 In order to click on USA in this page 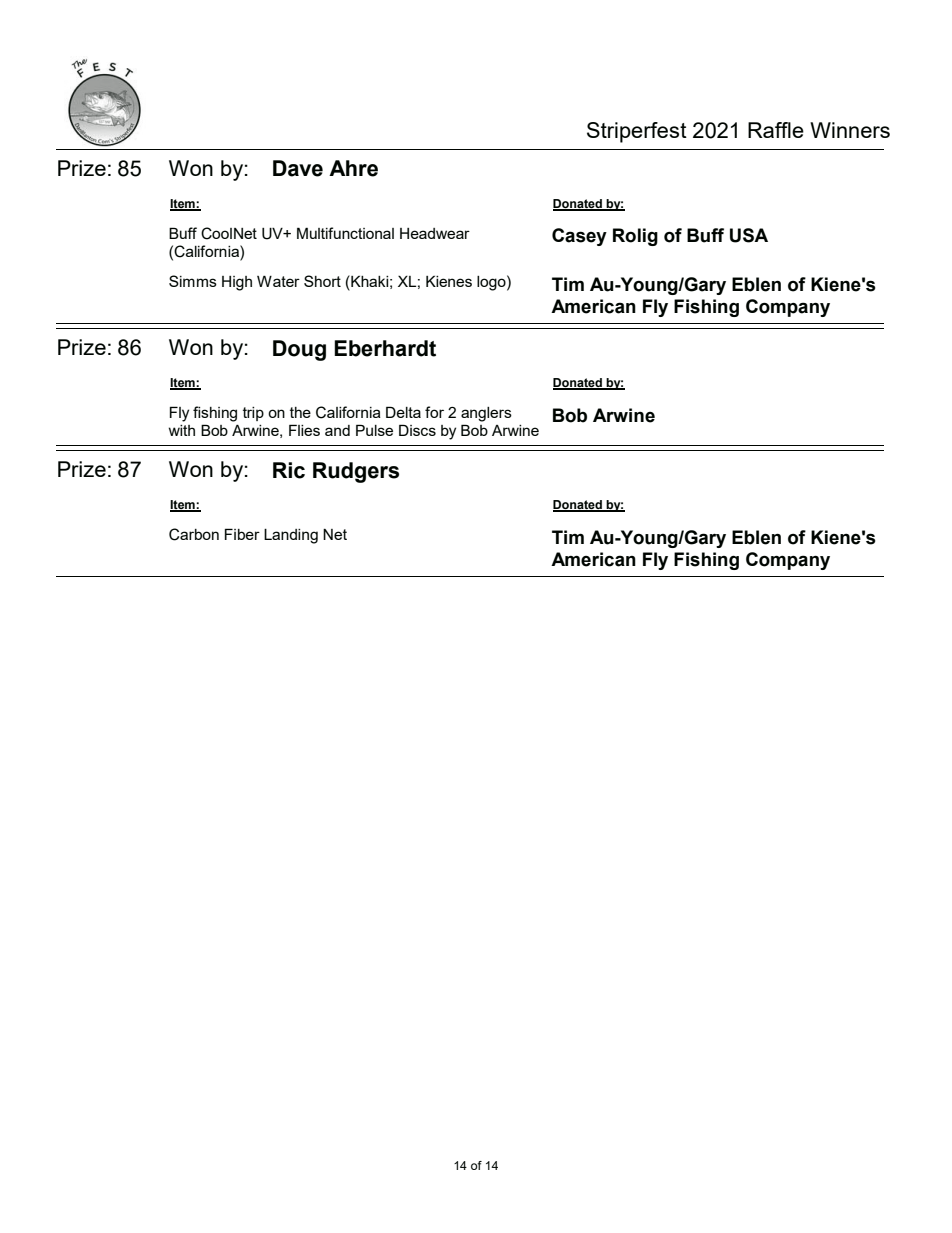, I will do `click(749, 235)`.
